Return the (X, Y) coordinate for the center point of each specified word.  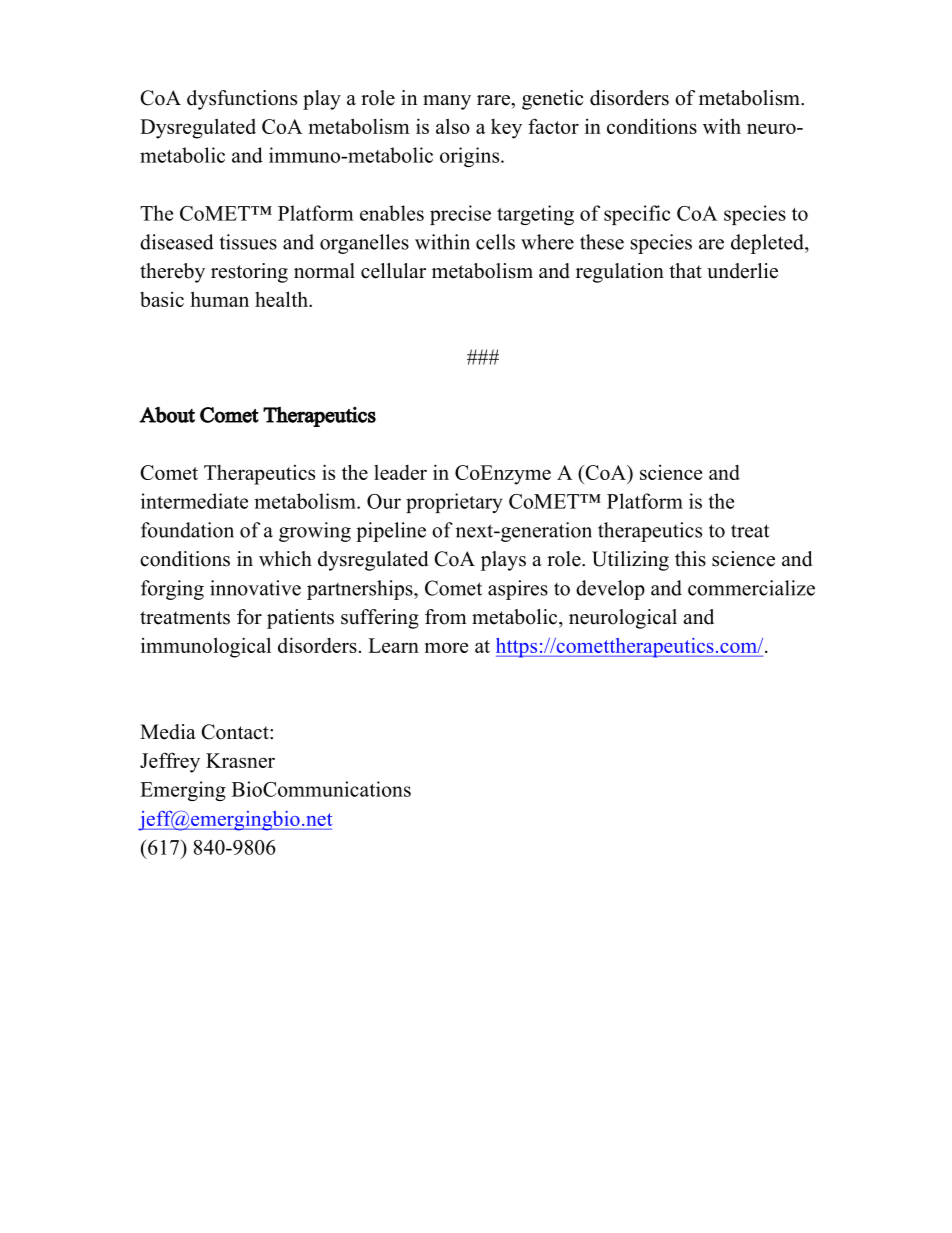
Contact (236, 732)
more (446, 647)
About (167, 415)
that (685, 270)
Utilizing (630, 561)
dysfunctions (242, 100)
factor (553, 126)
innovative (255, 588)
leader (400, 472)
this (690, 559)
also (453, 126)
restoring (249, 273)
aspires (518, 590)
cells (495, 242)
